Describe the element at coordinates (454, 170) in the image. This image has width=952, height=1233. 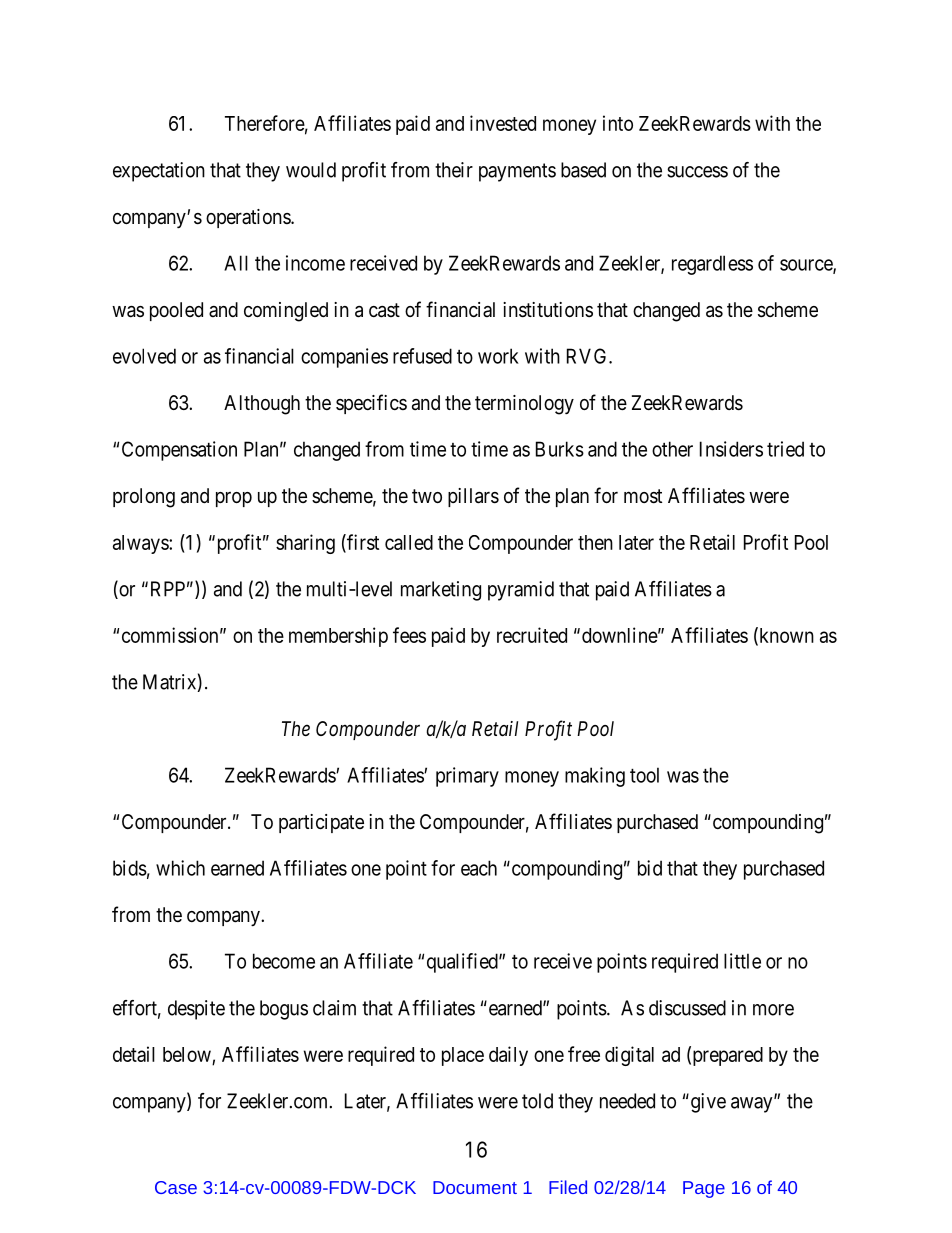
I see `their` at that location.
